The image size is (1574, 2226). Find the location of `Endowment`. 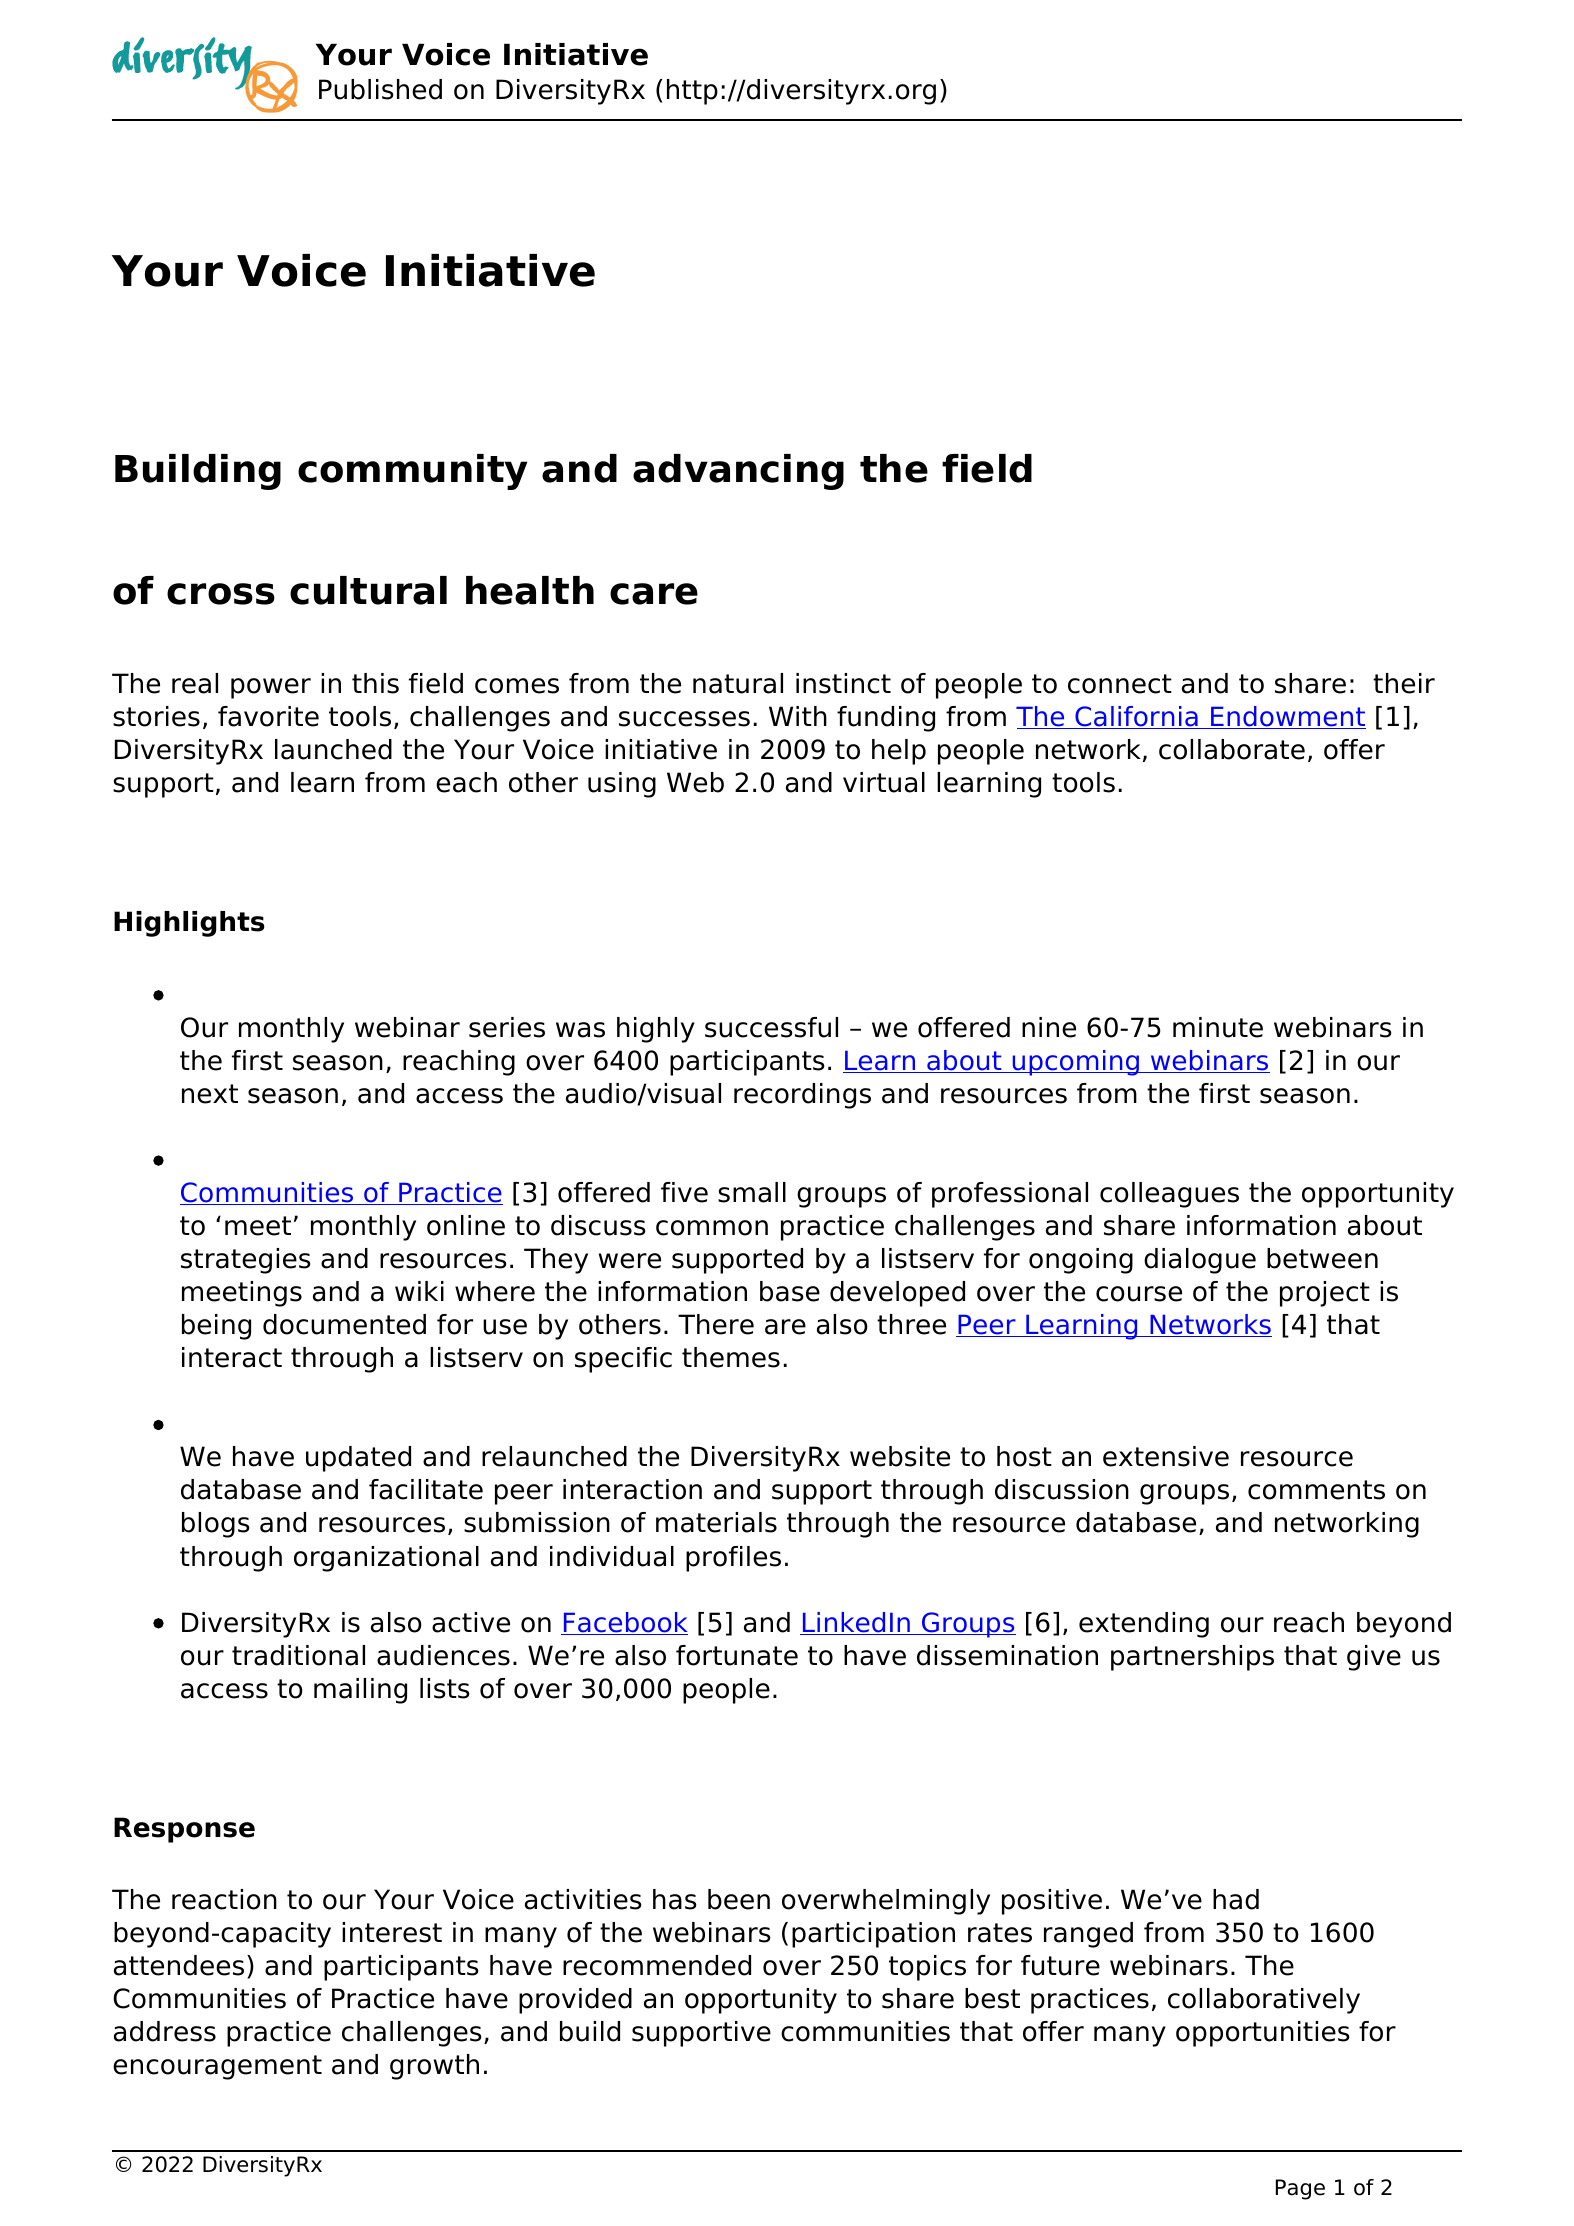

Endowment is located at coordinates (1287, 717).
